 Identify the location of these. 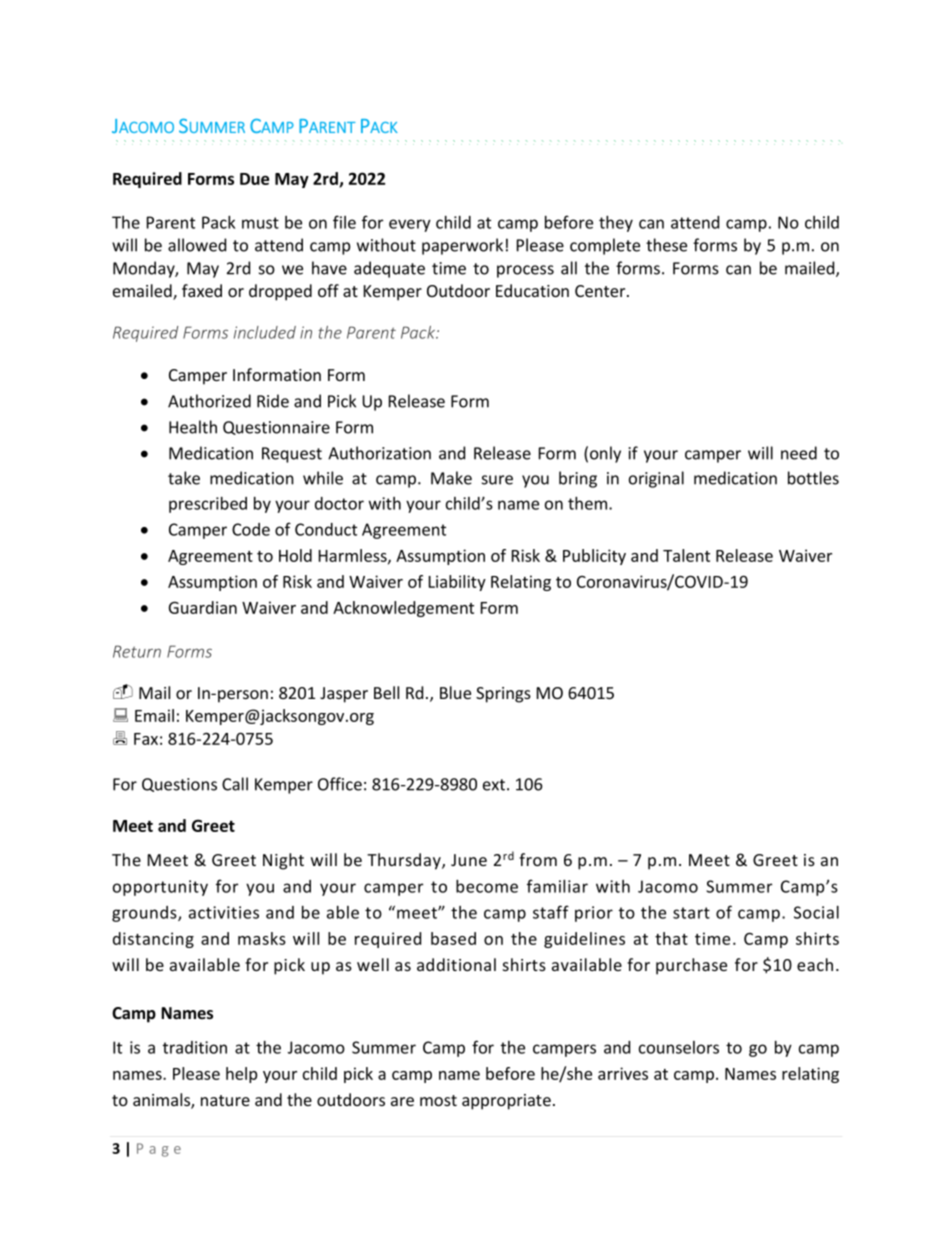
(666, 245).
